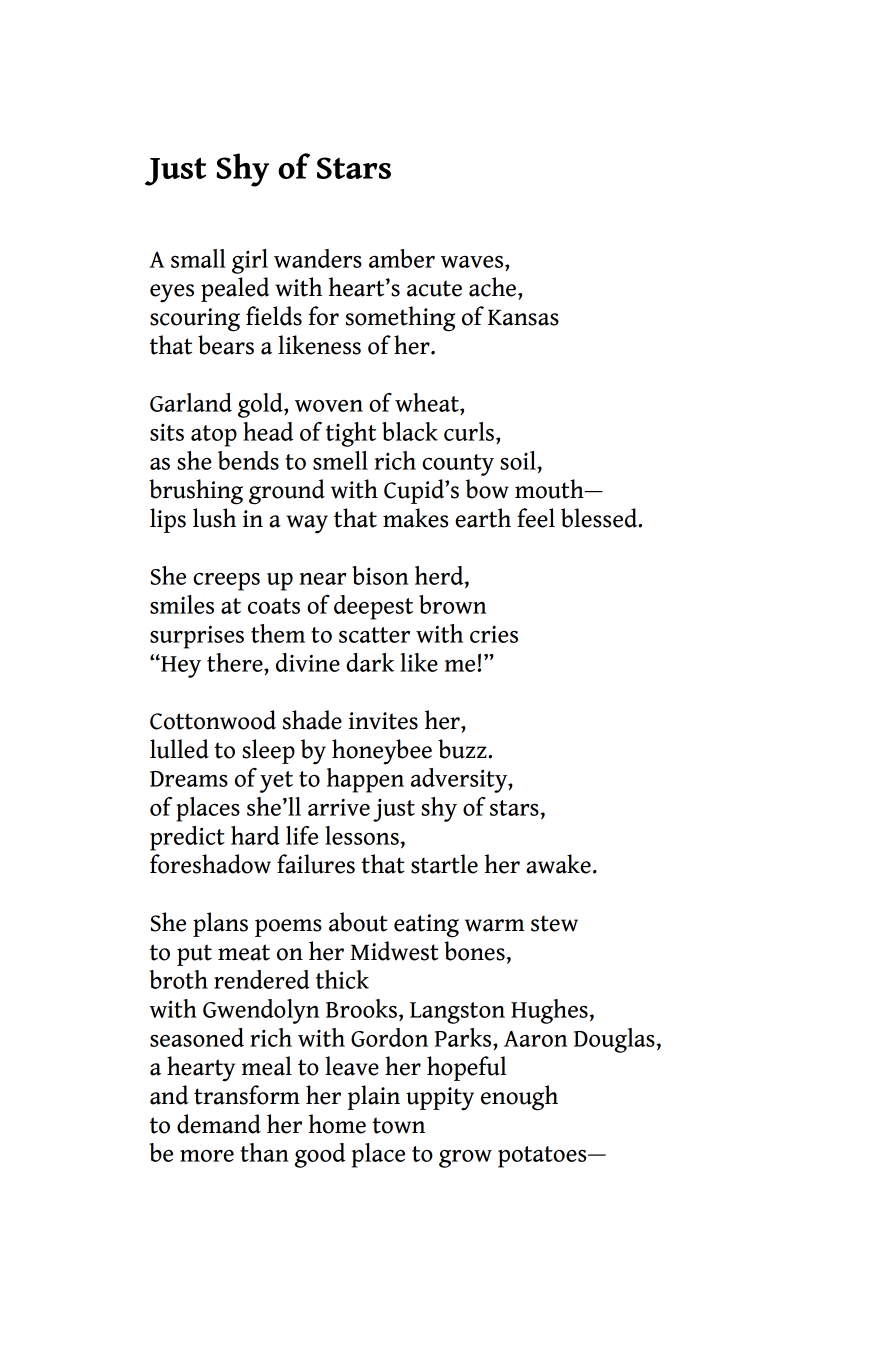 The height and width of the screenshot is (1345, 896). What do you see at coordinates (554, 923) in the screenshot?
I see `stew` at bounding box center [554, 923].
